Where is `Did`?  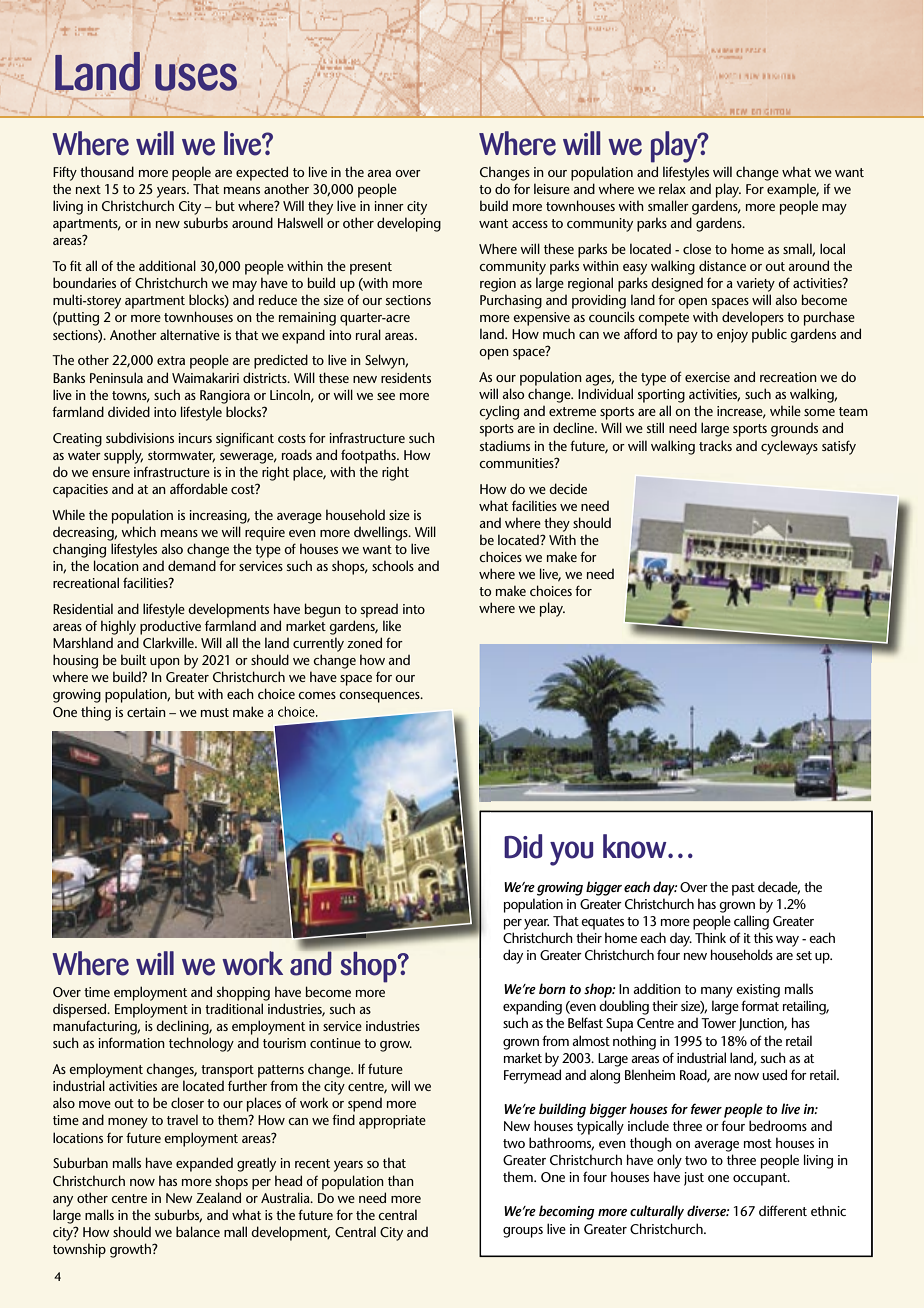 Did is located at coordinates (523, 846).
